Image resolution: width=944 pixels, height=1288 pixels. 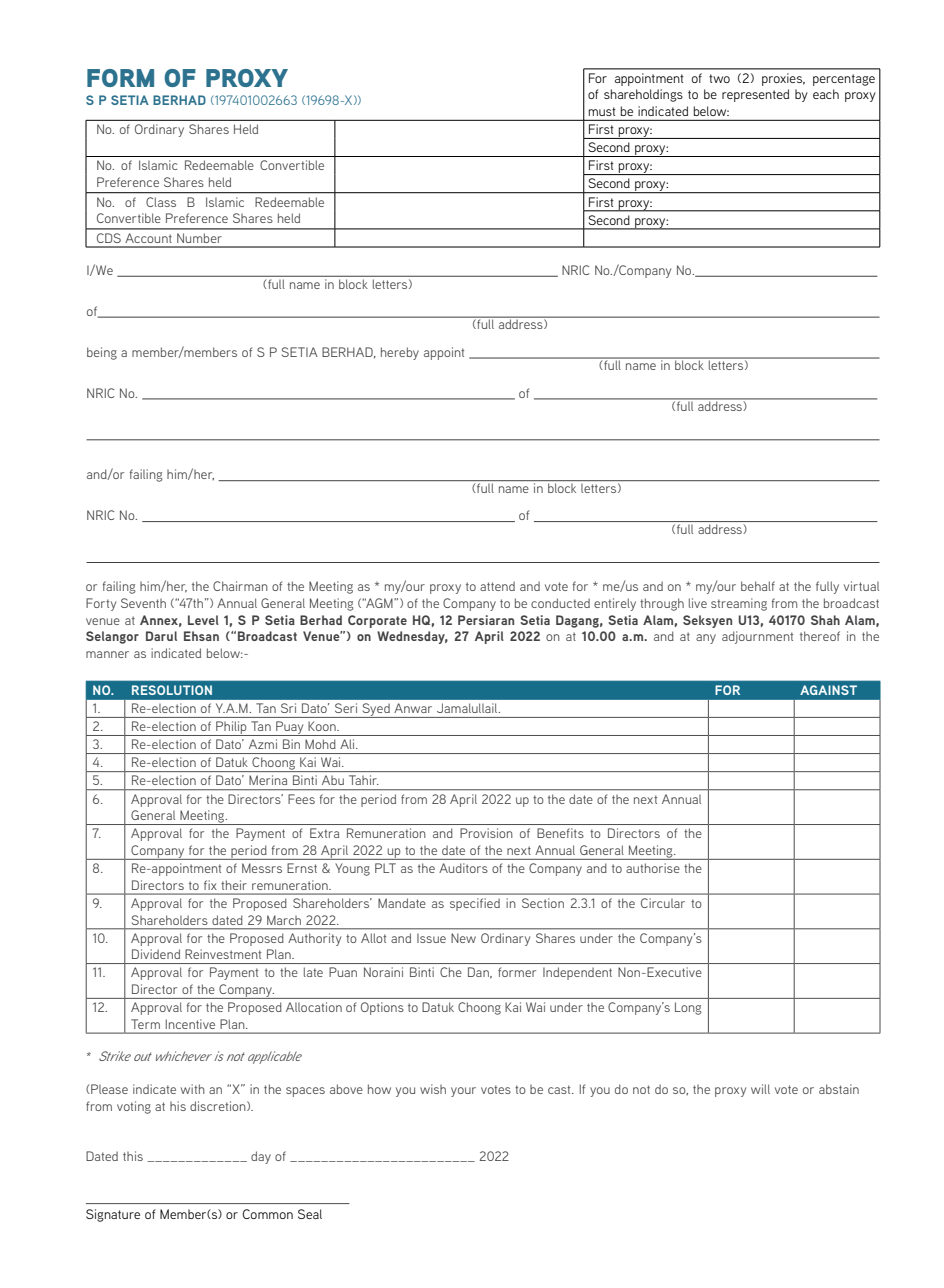 What do you see at coordinates (400, 353) in the screenshot?
I see `hereby` at bounding box center [400, 353].
